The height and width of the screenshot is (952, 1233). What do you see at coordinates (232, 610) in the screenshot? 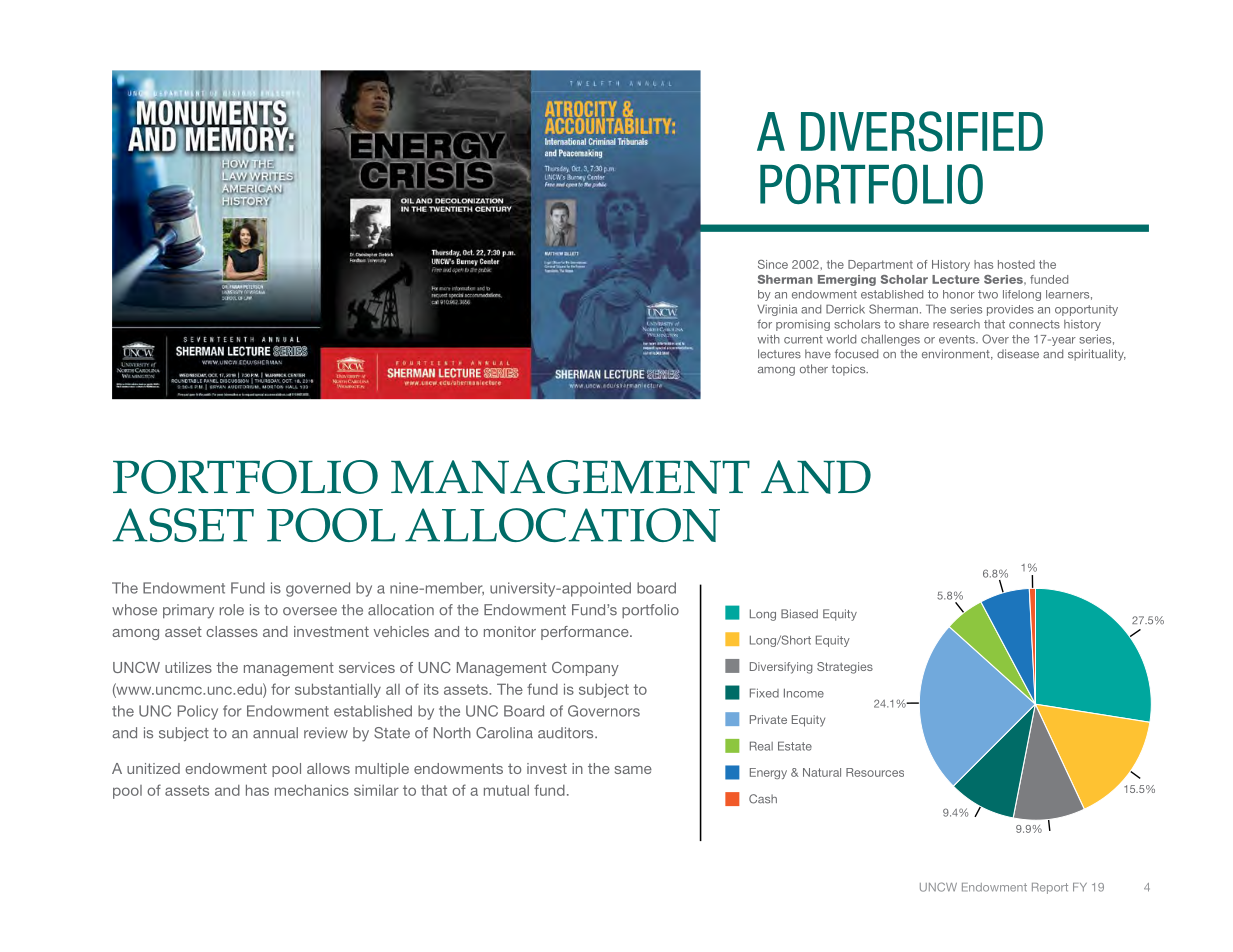
I see `role` at bounding box center [232, 610].
